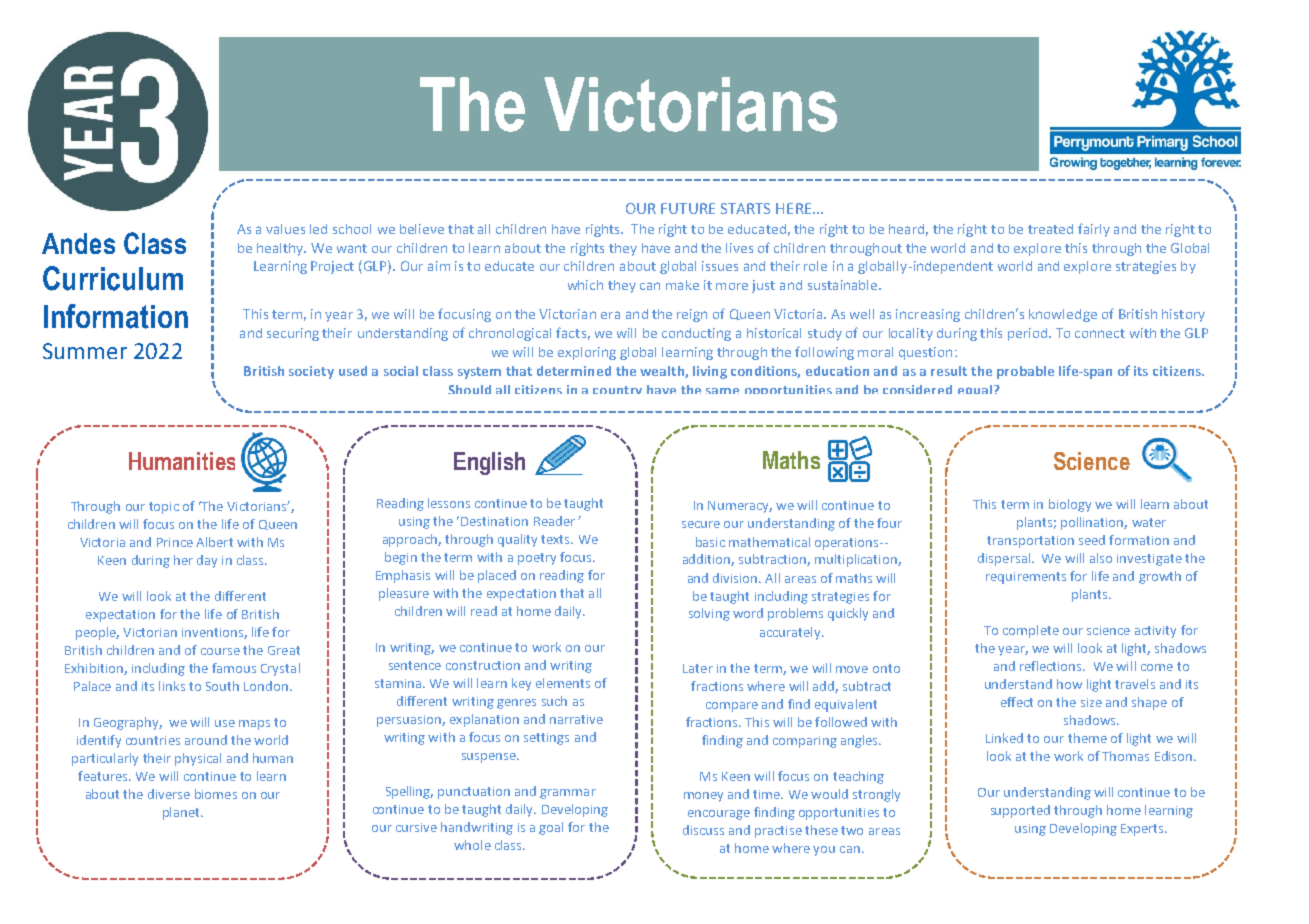 This screenshot has width=1309, height=924. I want to click on treated, so click(1050, 229).
